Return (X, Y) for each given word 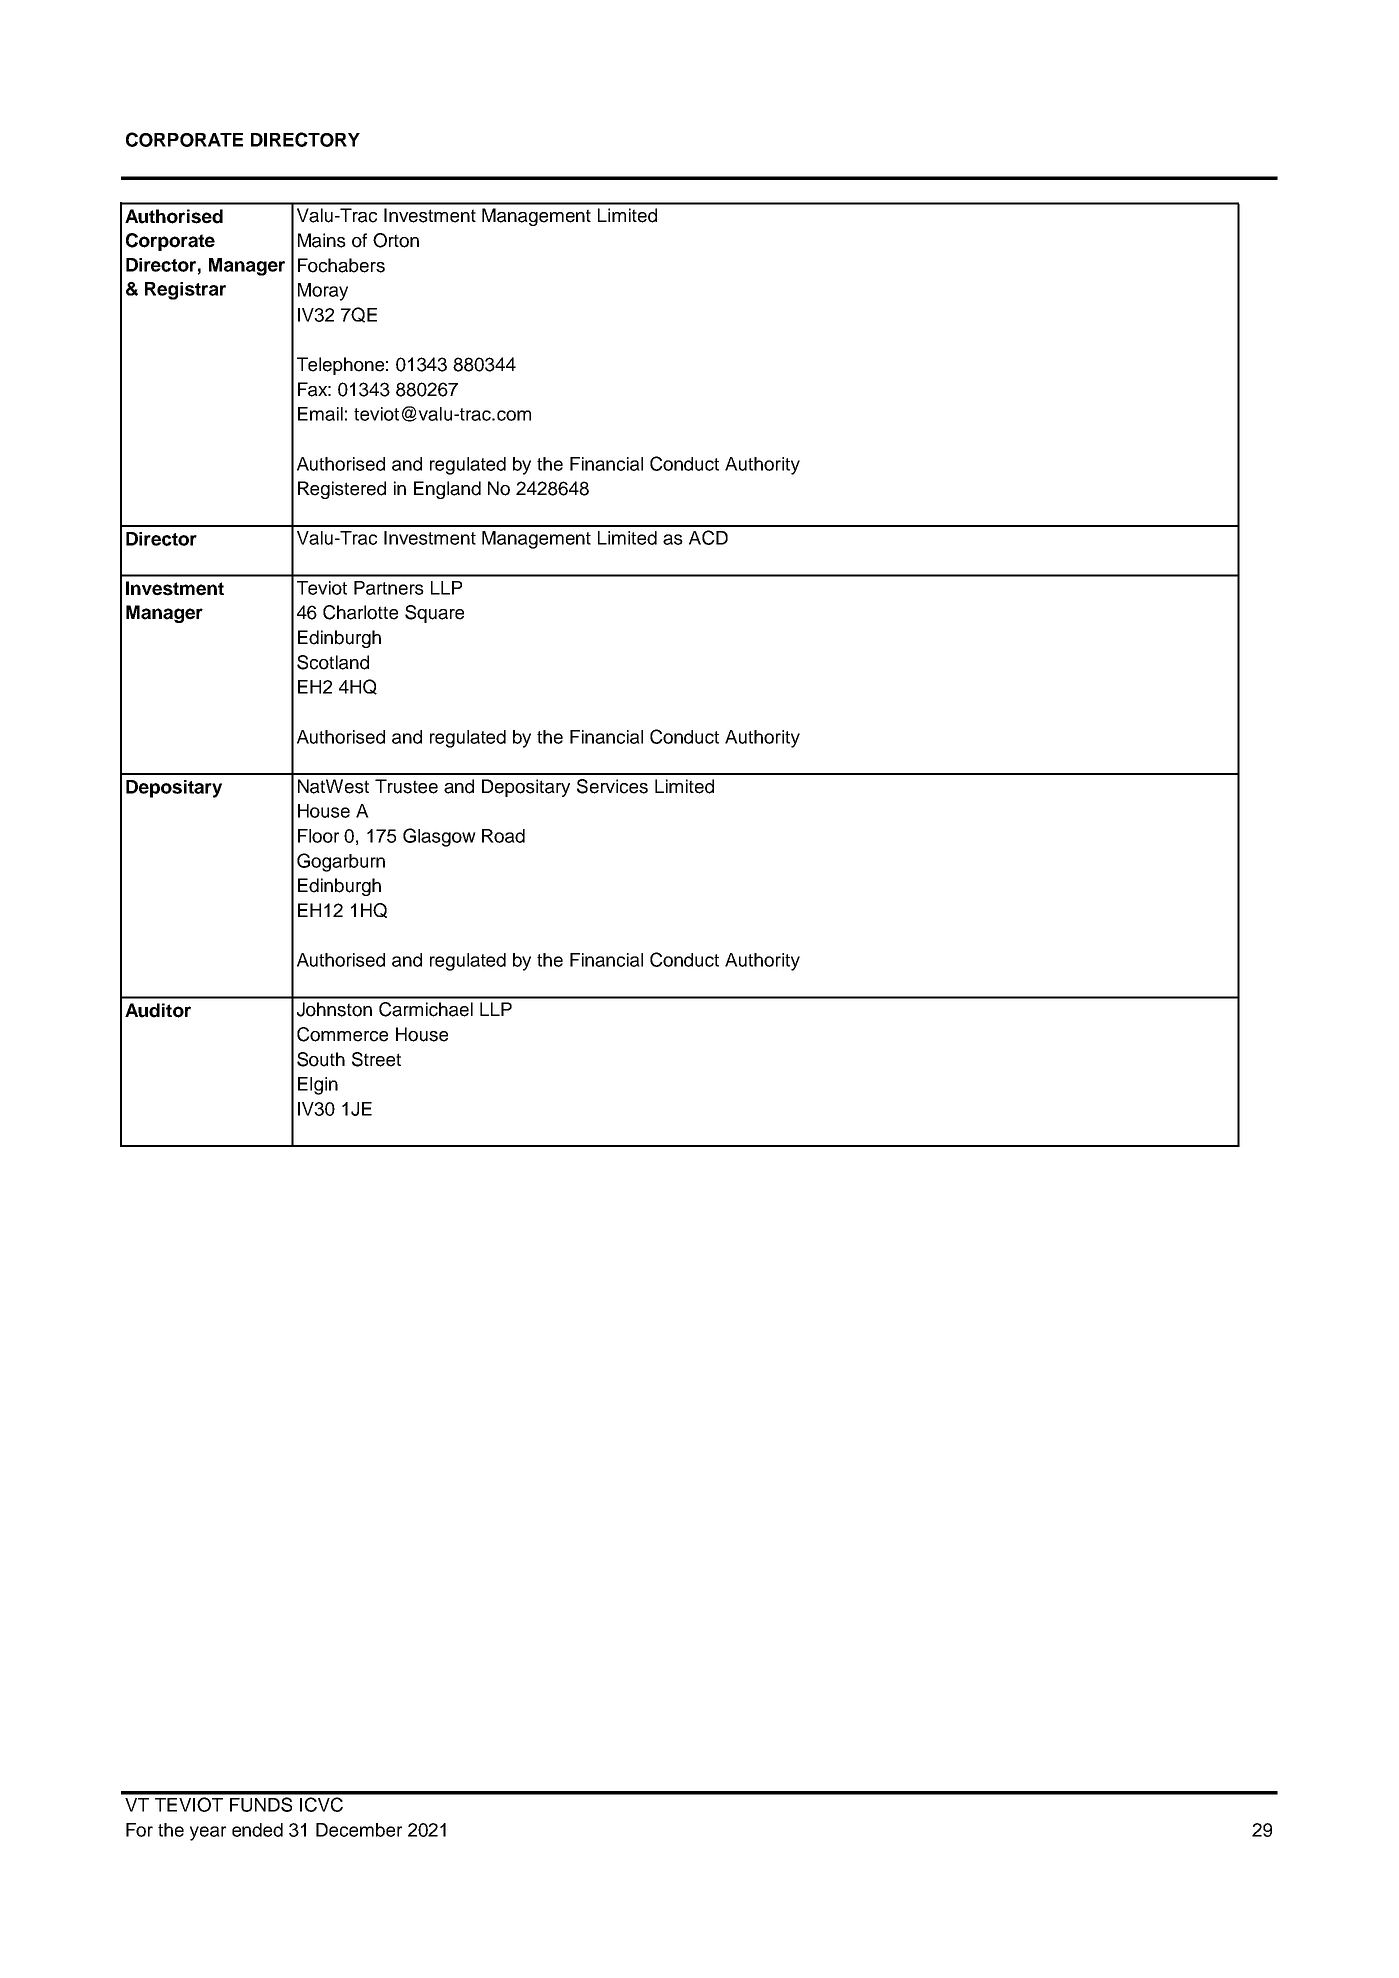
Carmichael (426, 1009)
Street (376, 1059)
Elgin (318, 1086)
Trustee (406, 786)
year (208, 1833)
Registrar (185, 291)
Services (612, 786)
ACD (708, 537)
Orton (396, 240)
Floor (318, 836)
